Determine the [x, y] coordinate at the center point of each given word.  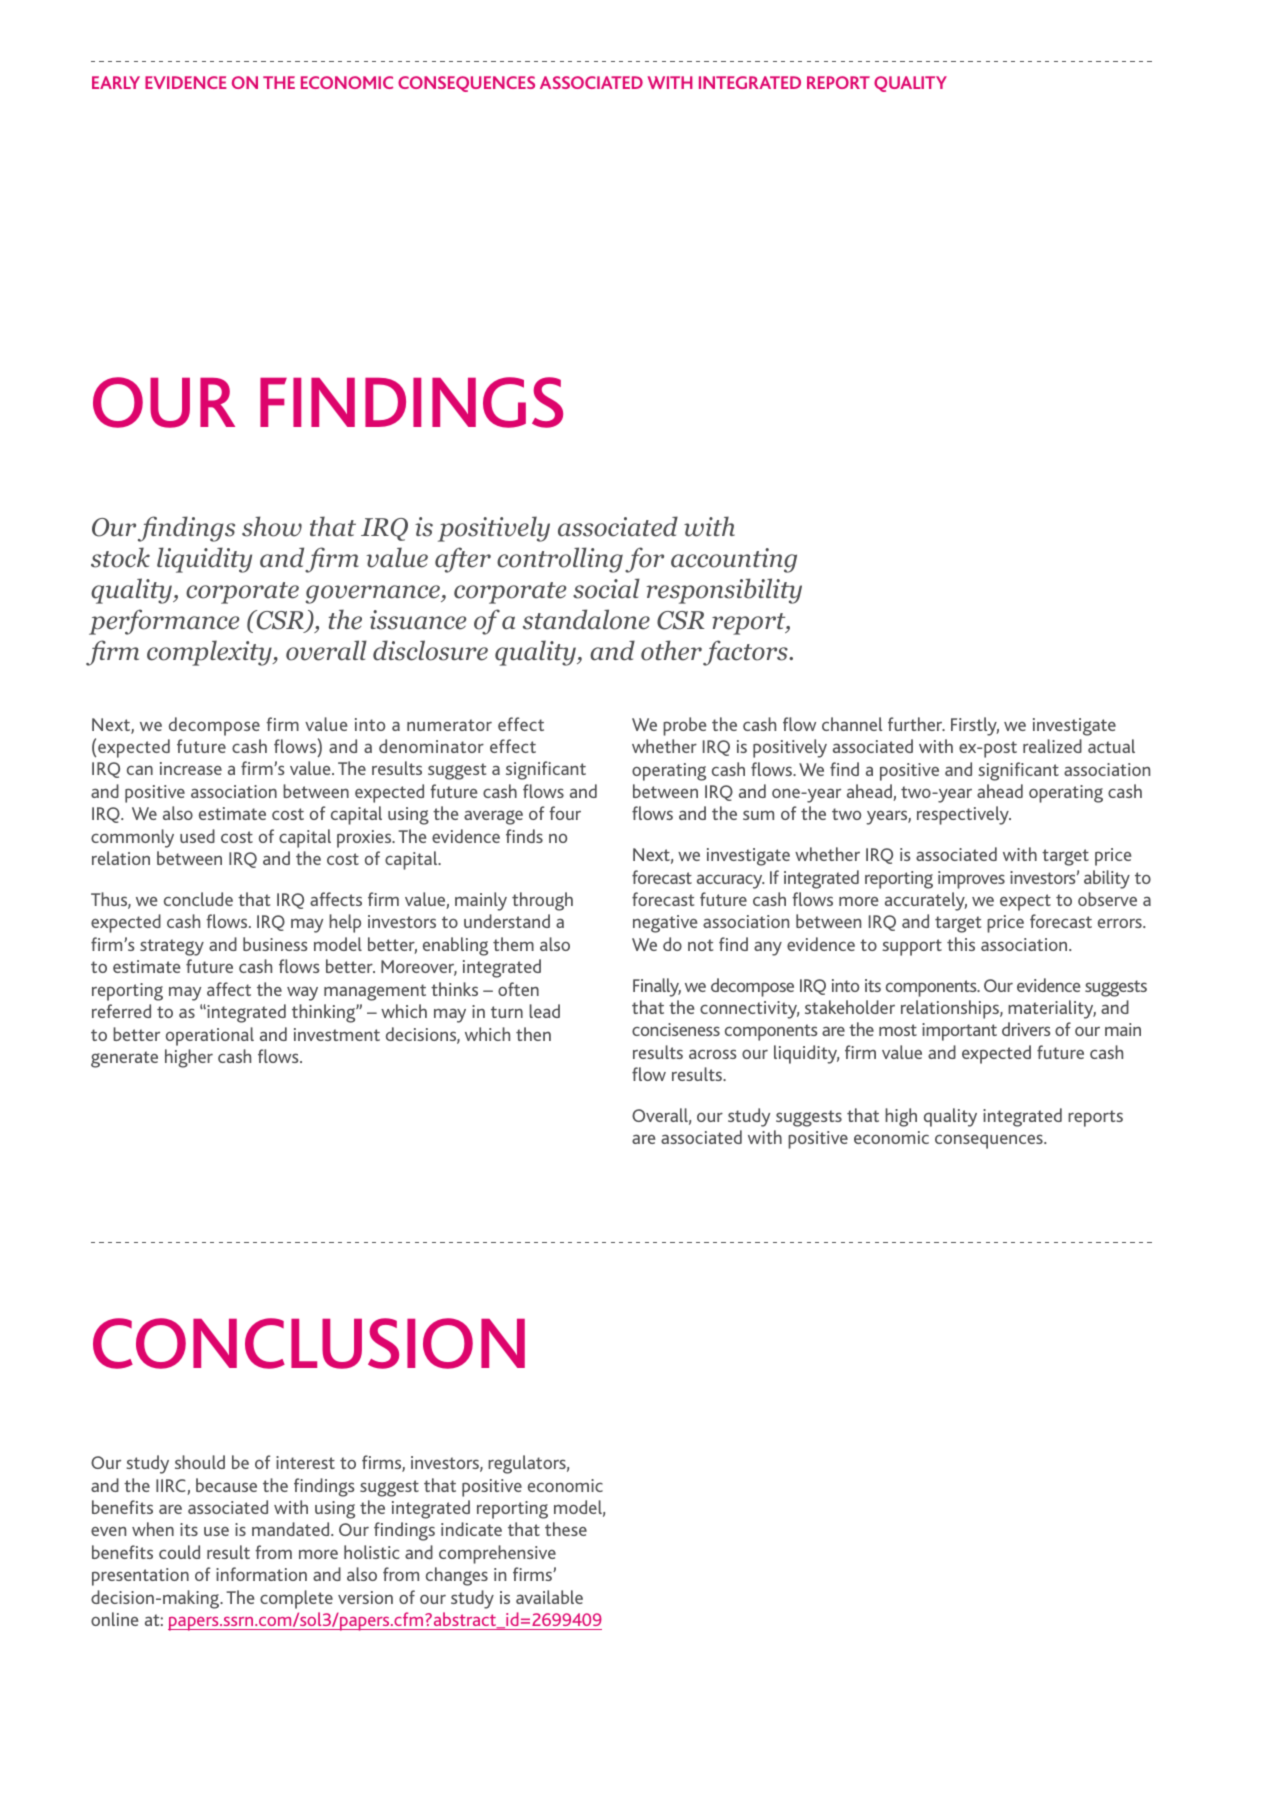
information [261, 1574]
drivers [1026, 1029]
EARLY [116, 82]
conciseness [676, 1029]
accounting [734, 560]
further [916, 724]
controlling [560, 560]
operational [210, 1036]
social [606, 588]
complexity [210, 653]
